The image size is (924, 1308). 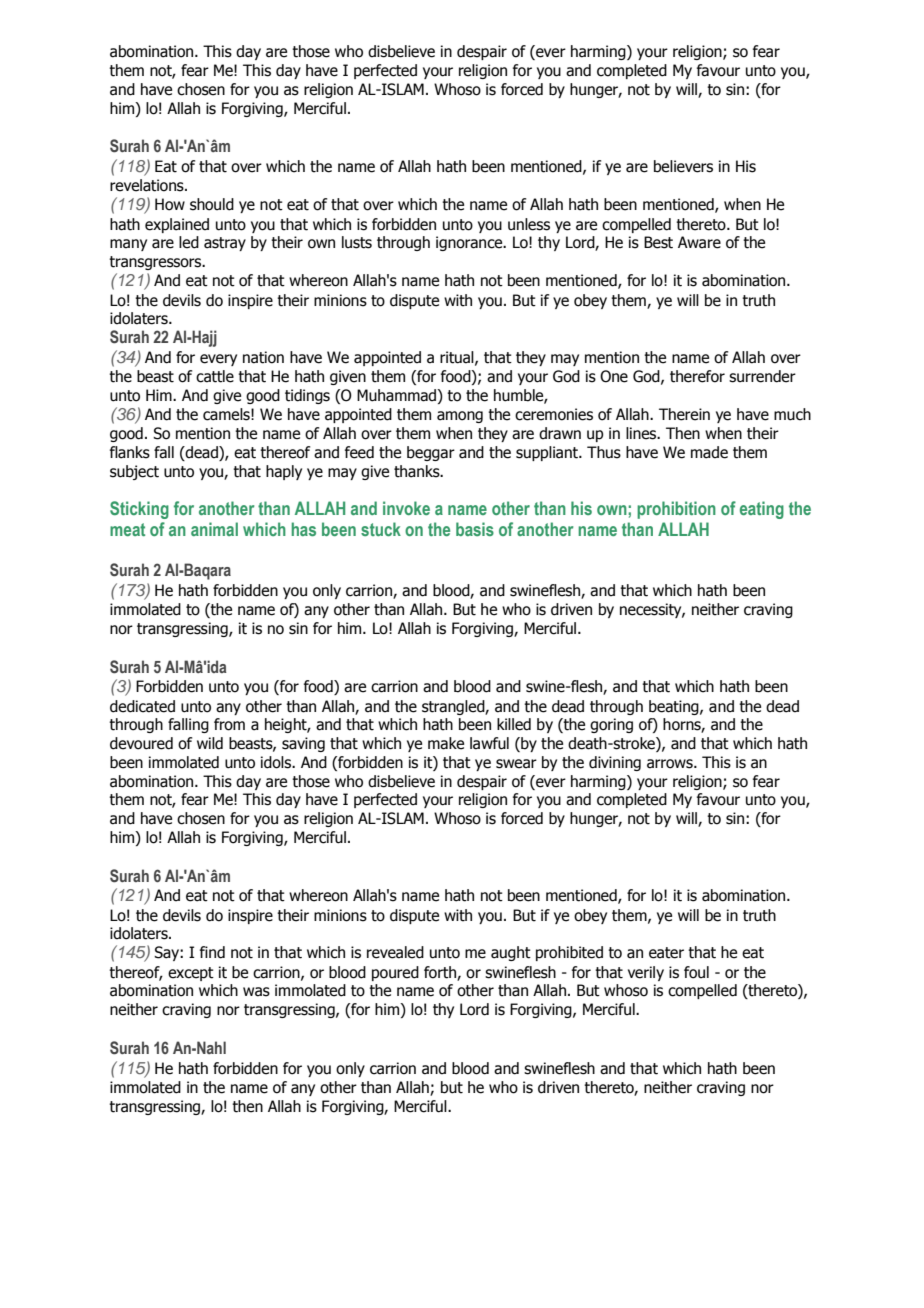 I want to click on basis, so click(x=475, y=529).
